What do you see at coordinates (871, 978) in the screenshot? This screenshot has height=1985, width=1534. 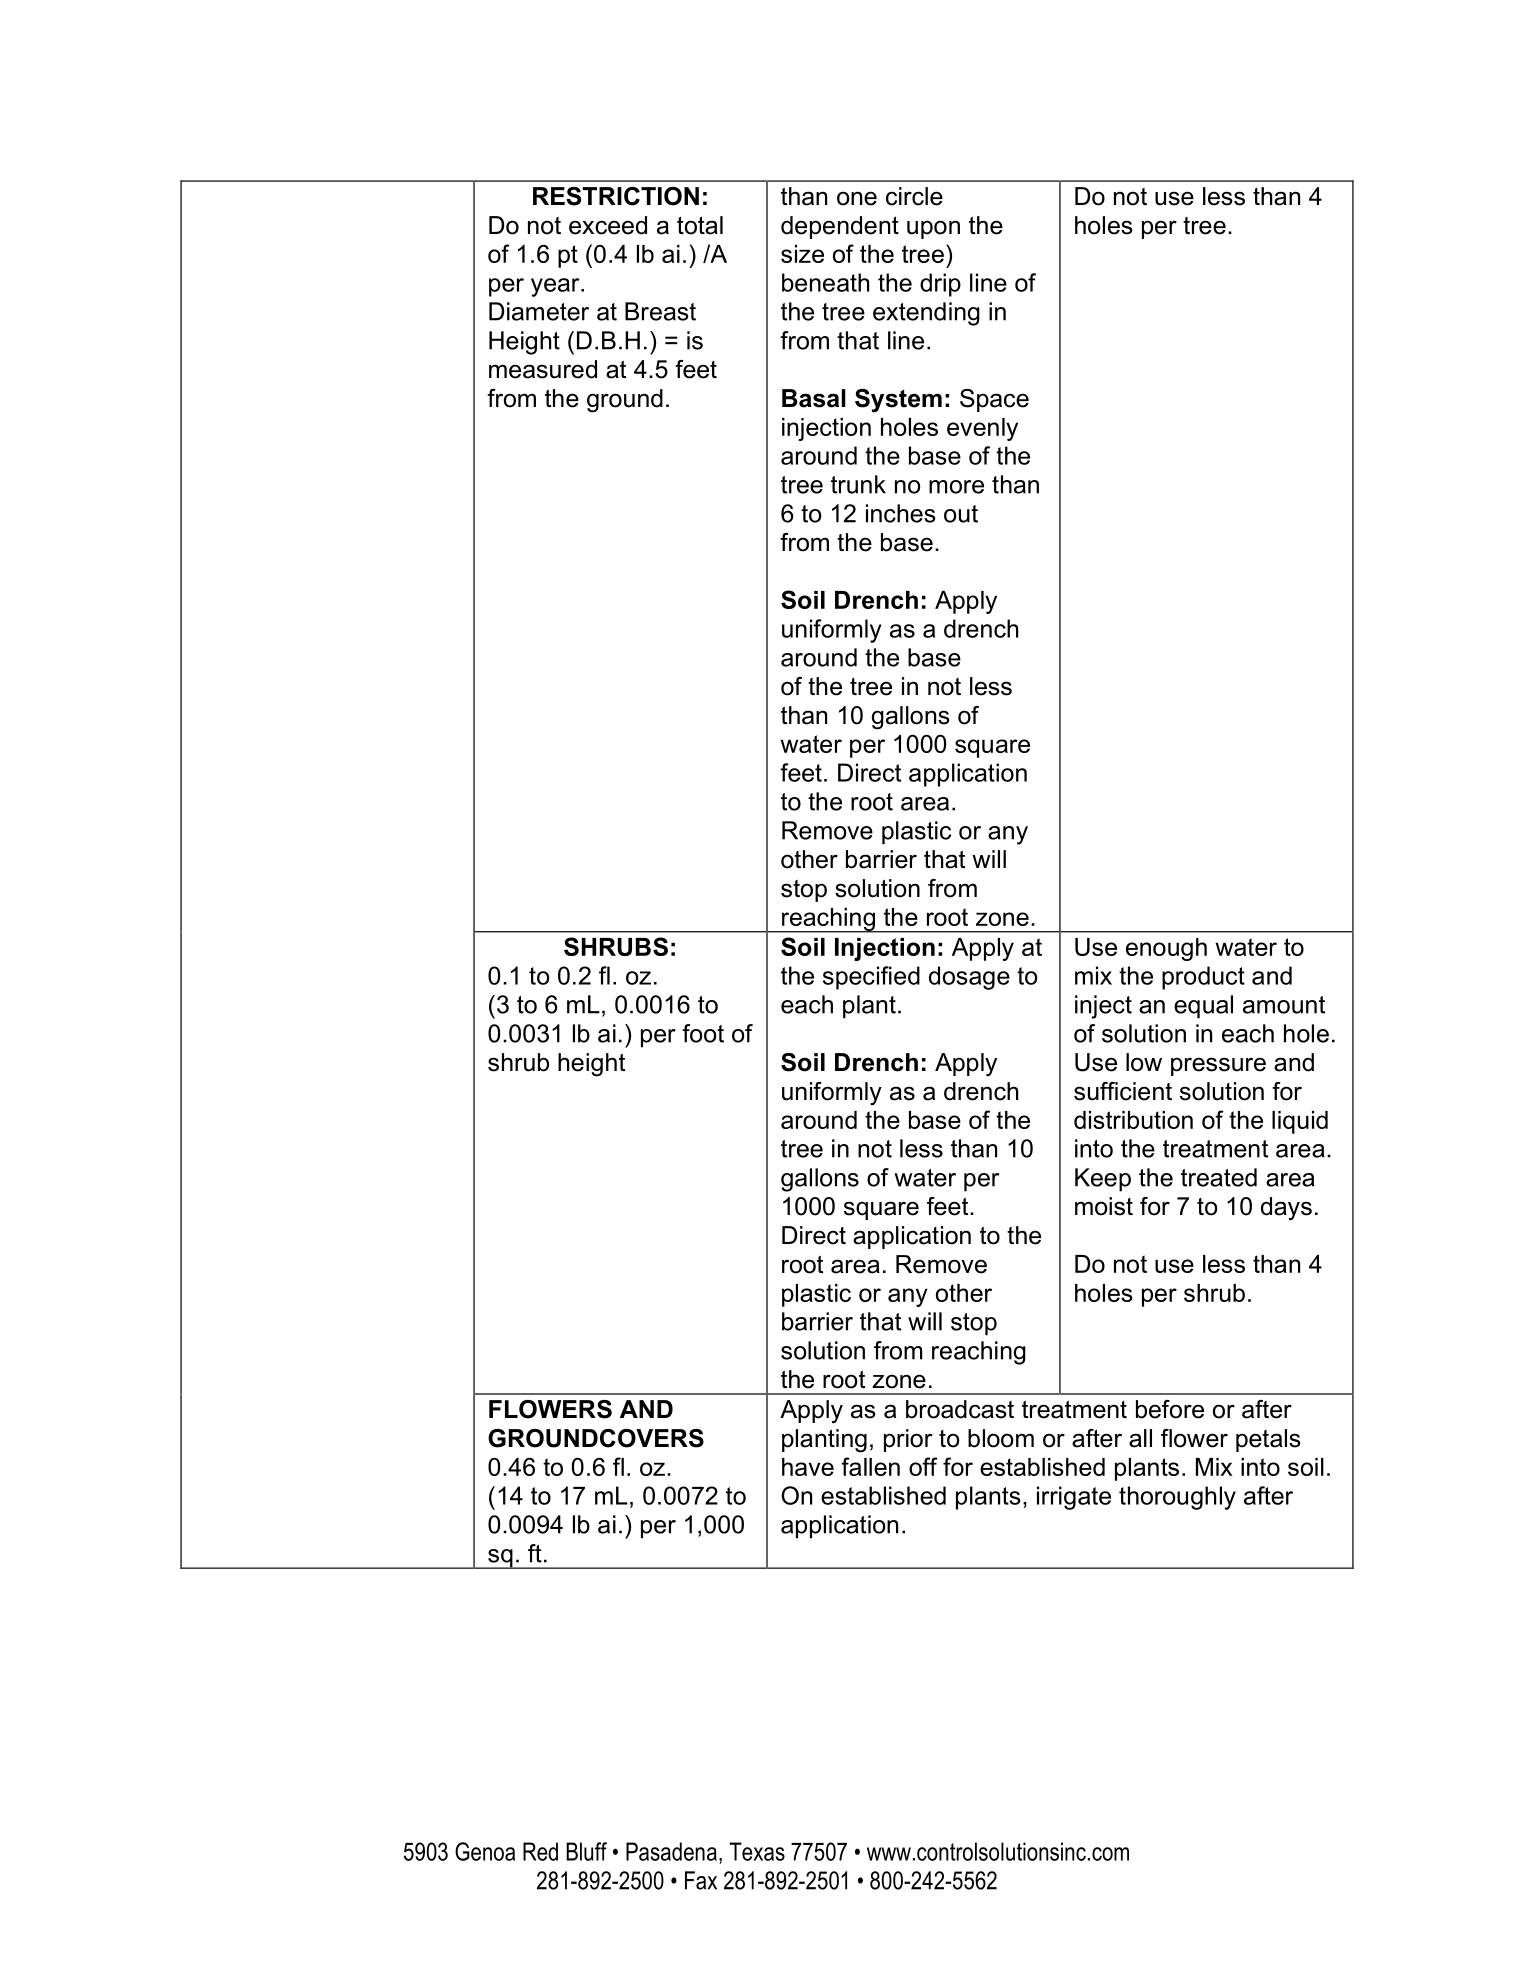 I see `specified` at bounding box center [871, 978].
